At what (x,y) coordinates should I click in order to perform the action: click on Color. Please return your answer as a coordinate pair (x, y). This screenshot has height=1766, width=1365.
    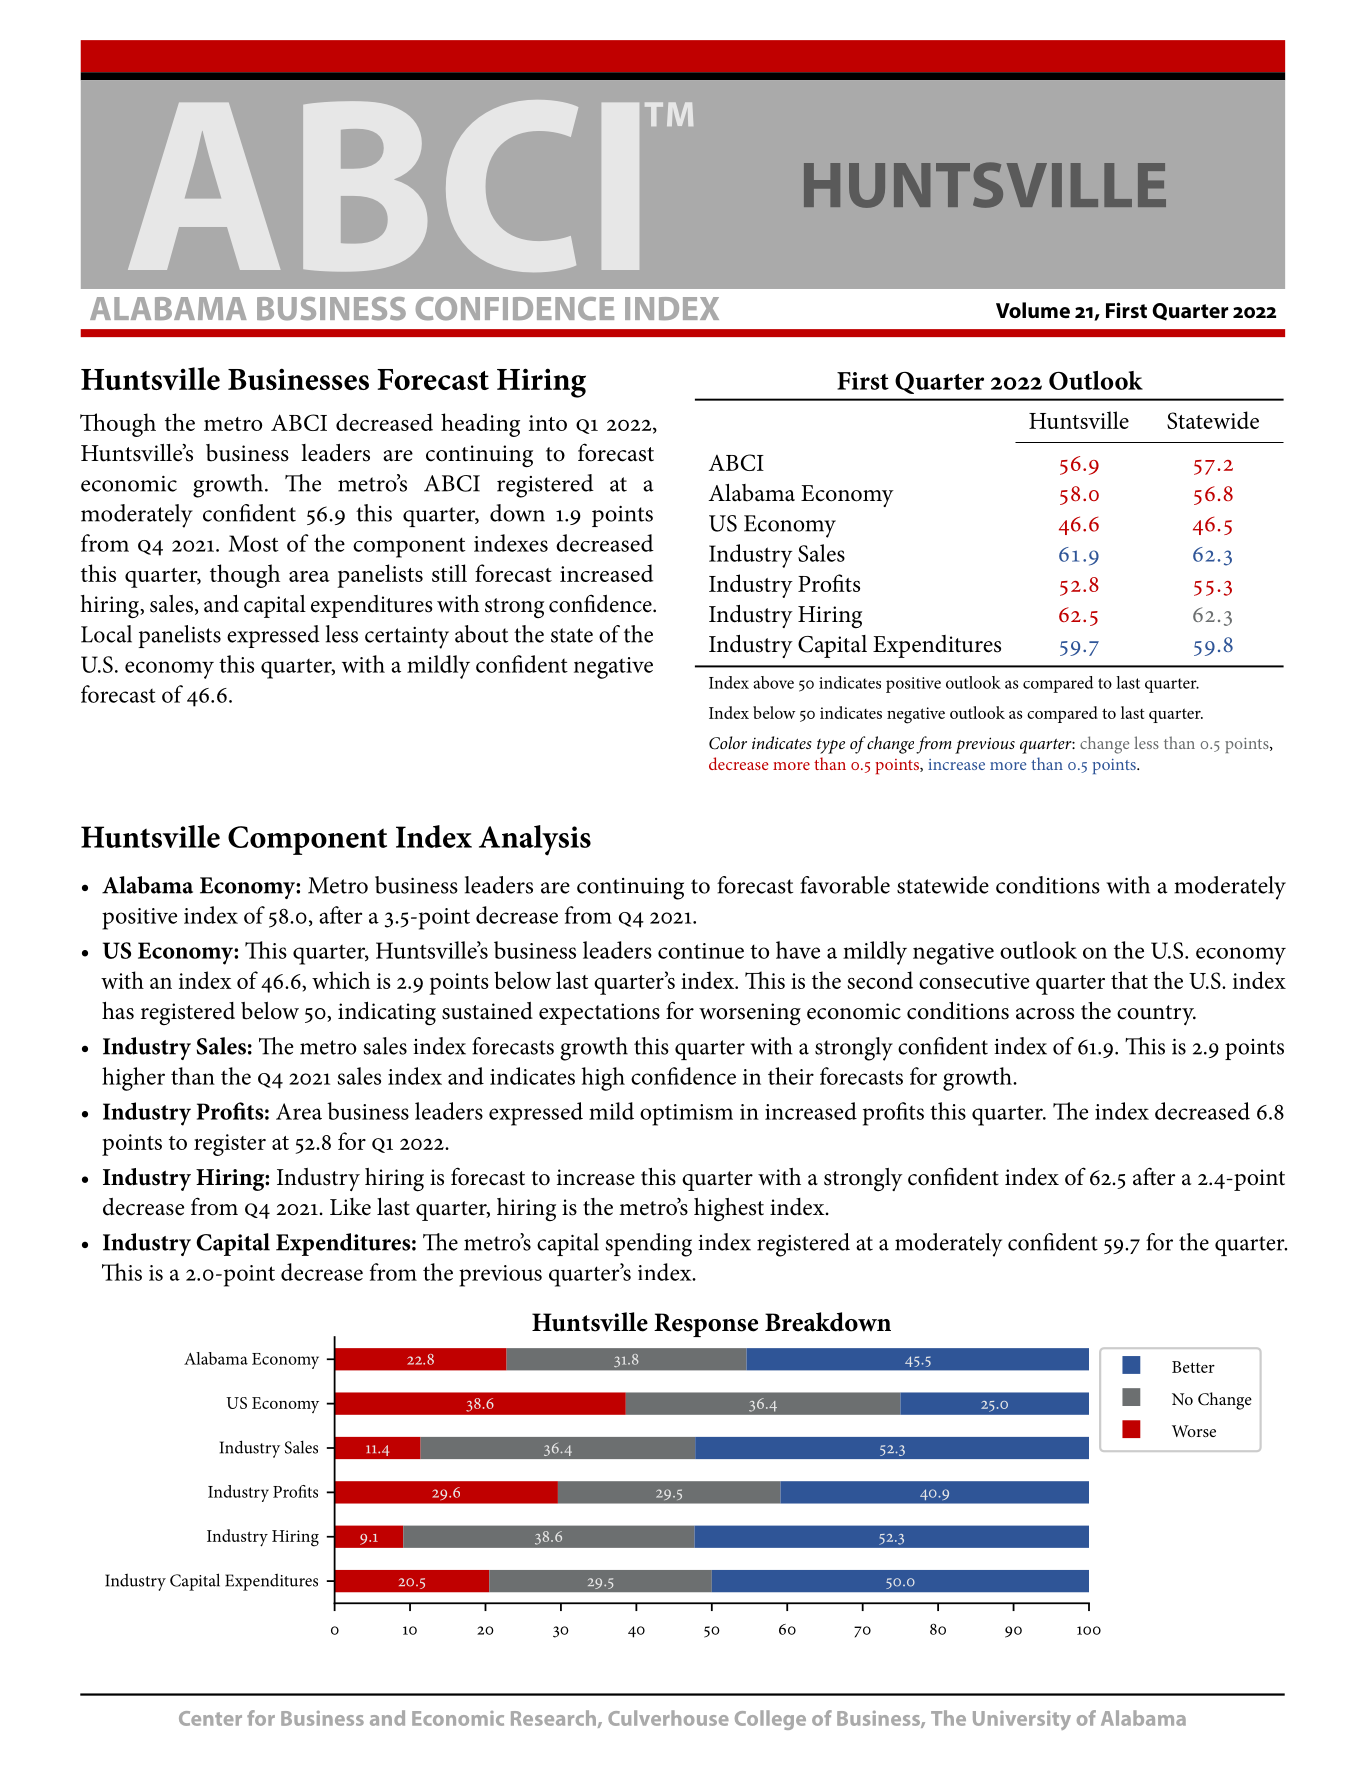
    Looking at the image, I should click on (728, 743).
